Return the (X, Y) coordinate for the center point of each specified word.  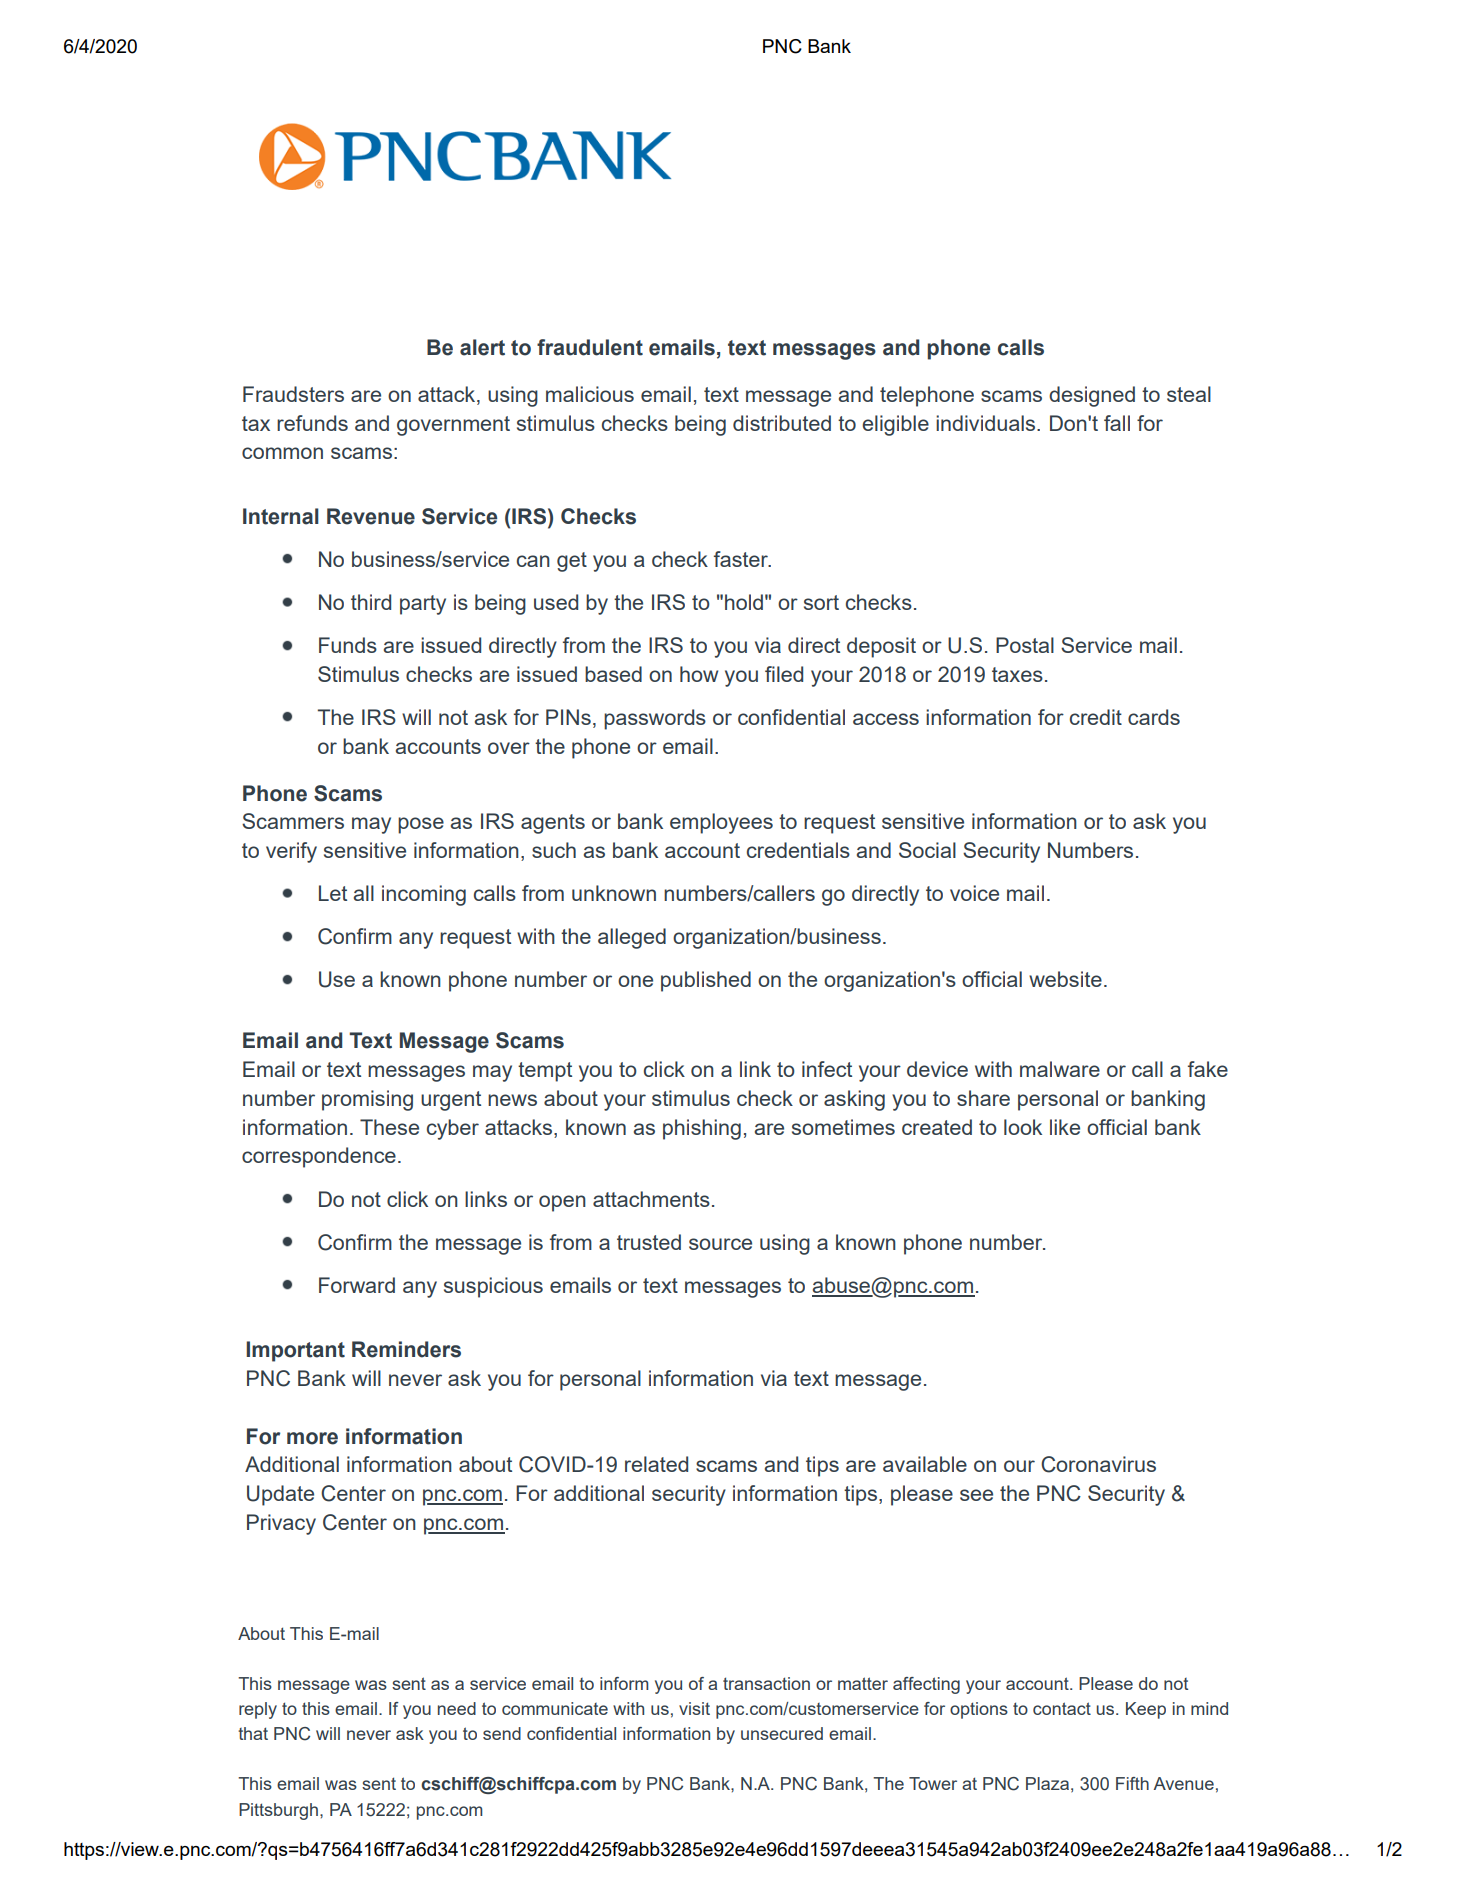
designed (1092, 396)
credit (1096, 717)
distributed (782, 423)
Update (280, 1495)
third (371, 602)
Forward (357, 1285)
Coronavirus (1098, 1464)
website (1065, 979)
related (656, 1464)
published (706, 981)
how (699, 674)
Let (333, 893)
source (720, 1244)
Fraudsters (293, 394)
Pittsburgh (278, 1811)
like (1065, 1127)
